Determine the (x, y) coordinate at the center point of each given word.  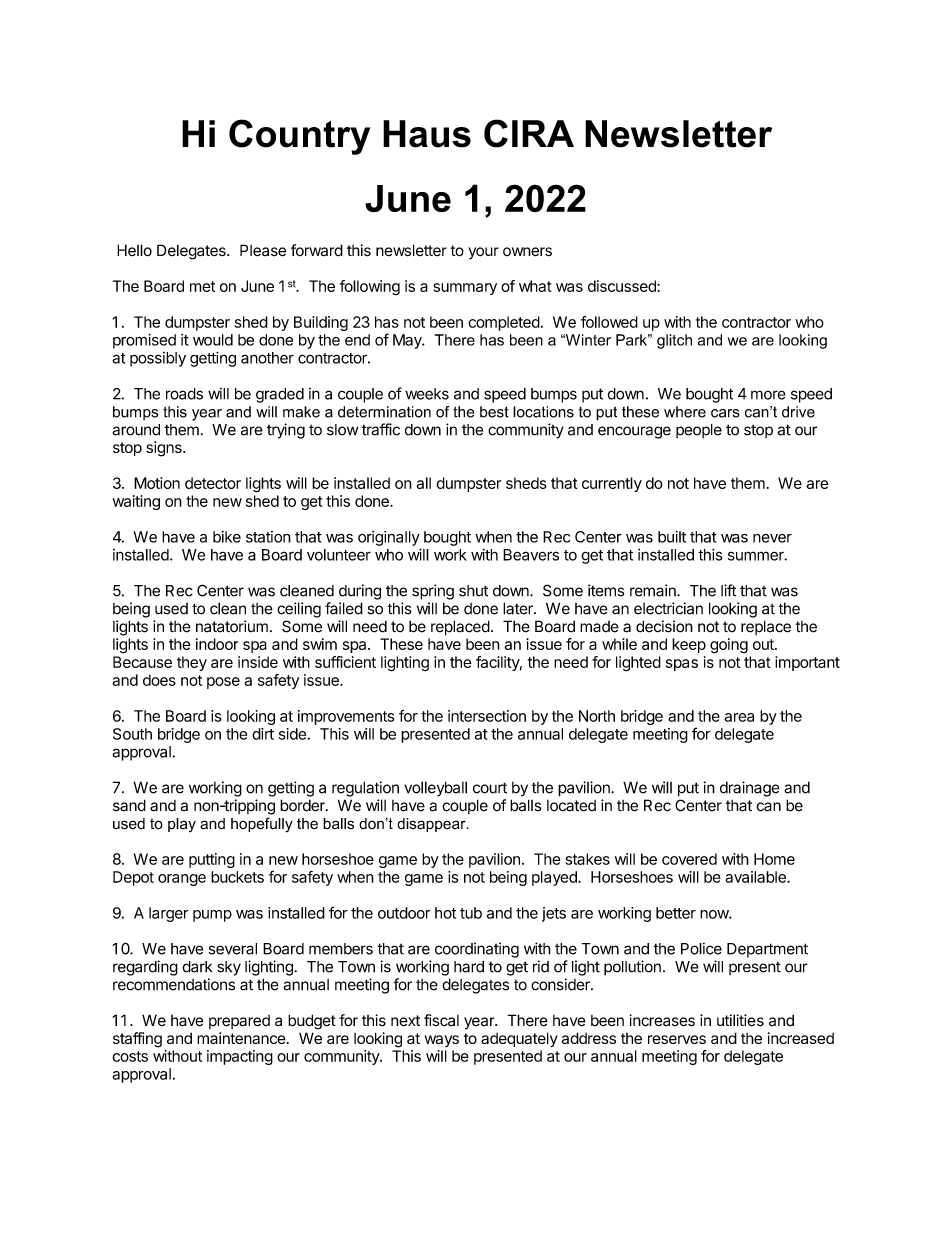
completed (504, 323)
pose (223, 683)
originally (389, 538)
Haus (427, 134)
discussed (623, 286)
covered (689, 859)
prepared (239, 1022)
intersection (487, 716)
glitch (674, 341)
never (772, 538)
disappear (432, 825)
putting (212, 860)
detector (213, 483)
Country (299, 137)
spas (682, 665)
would (213, 340)
